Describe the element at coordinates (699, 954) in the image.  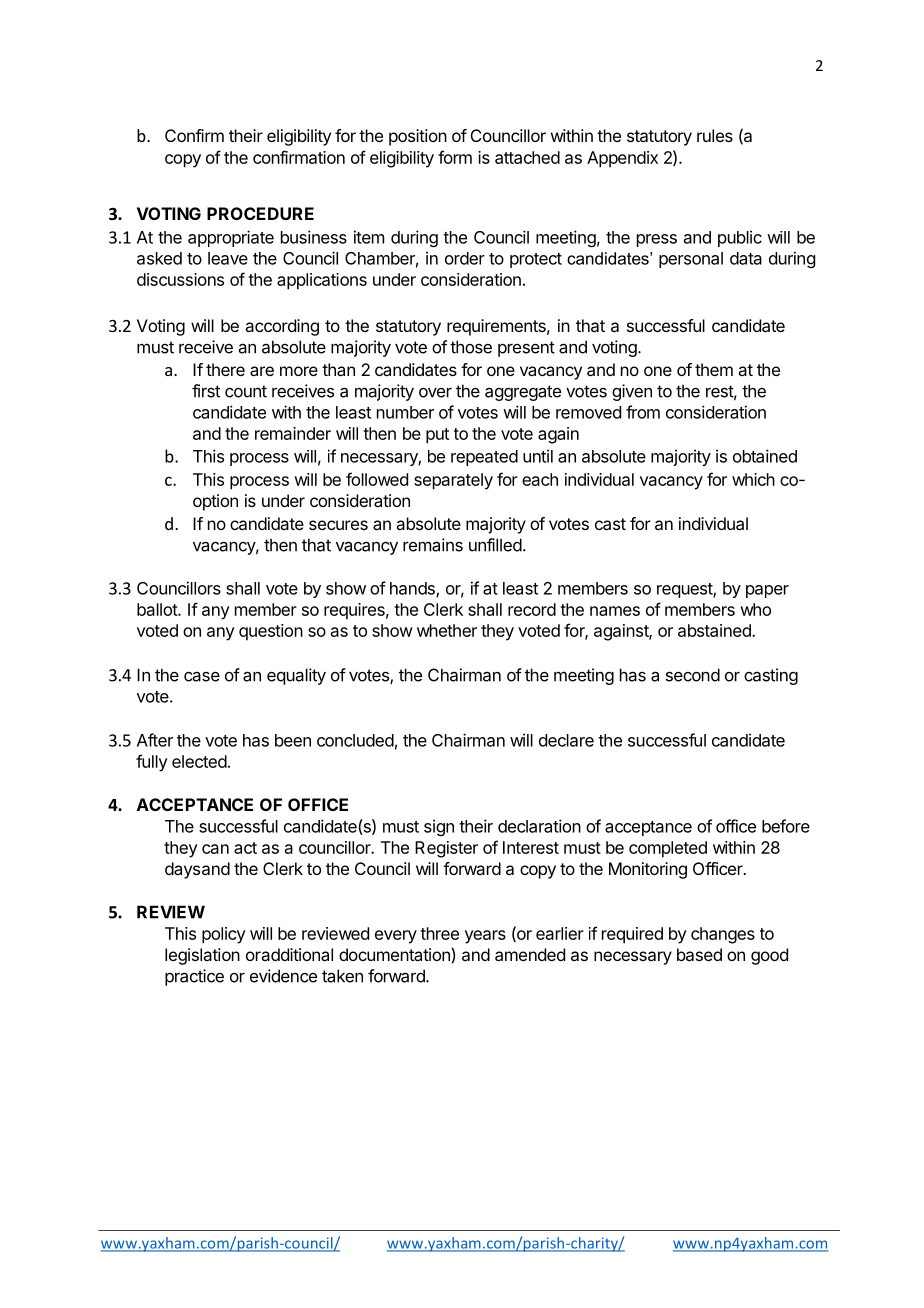
I see `based` at that location.
